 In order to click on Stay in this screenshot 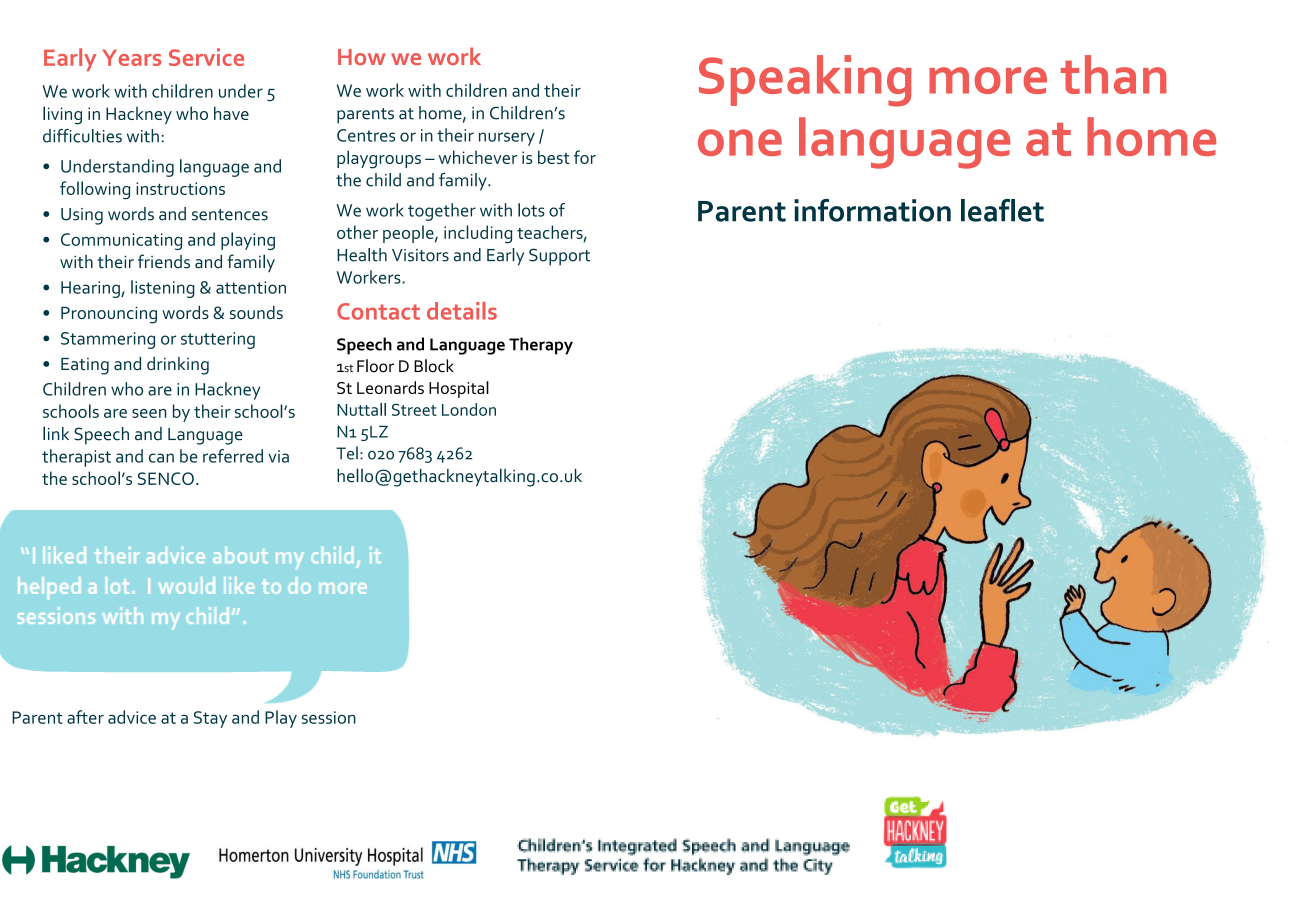, I will do `click(210, 719)`.
